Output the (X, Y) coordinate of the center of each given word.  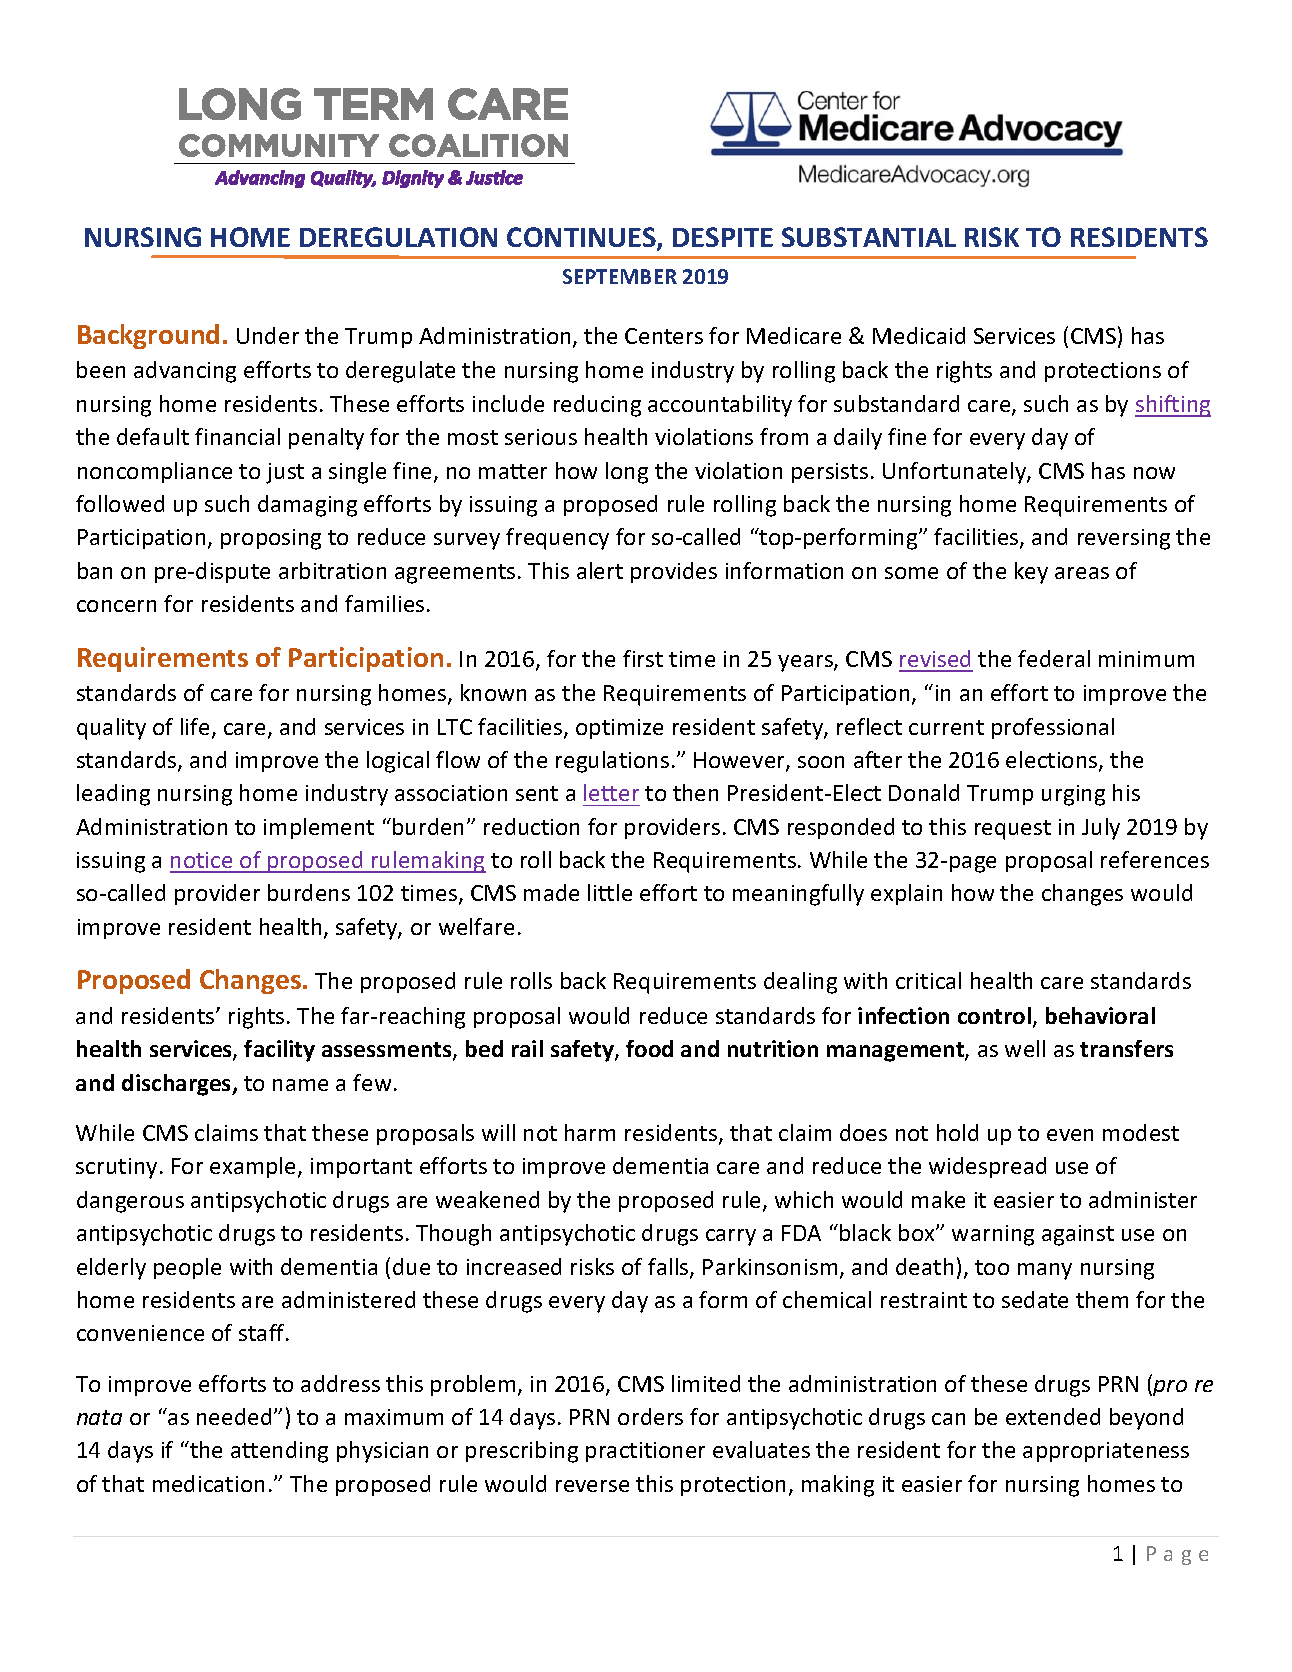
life (195, 726)
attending (279, 1452)
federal (1054, 658)
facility (279, 1051)
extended (1053, 1416)
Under (268, 335)
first (643, 658)
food (649, 1048)
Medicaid (919, 335)
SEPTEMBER (620, 276)
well (1025, 1048)
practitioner (645, 1452)
